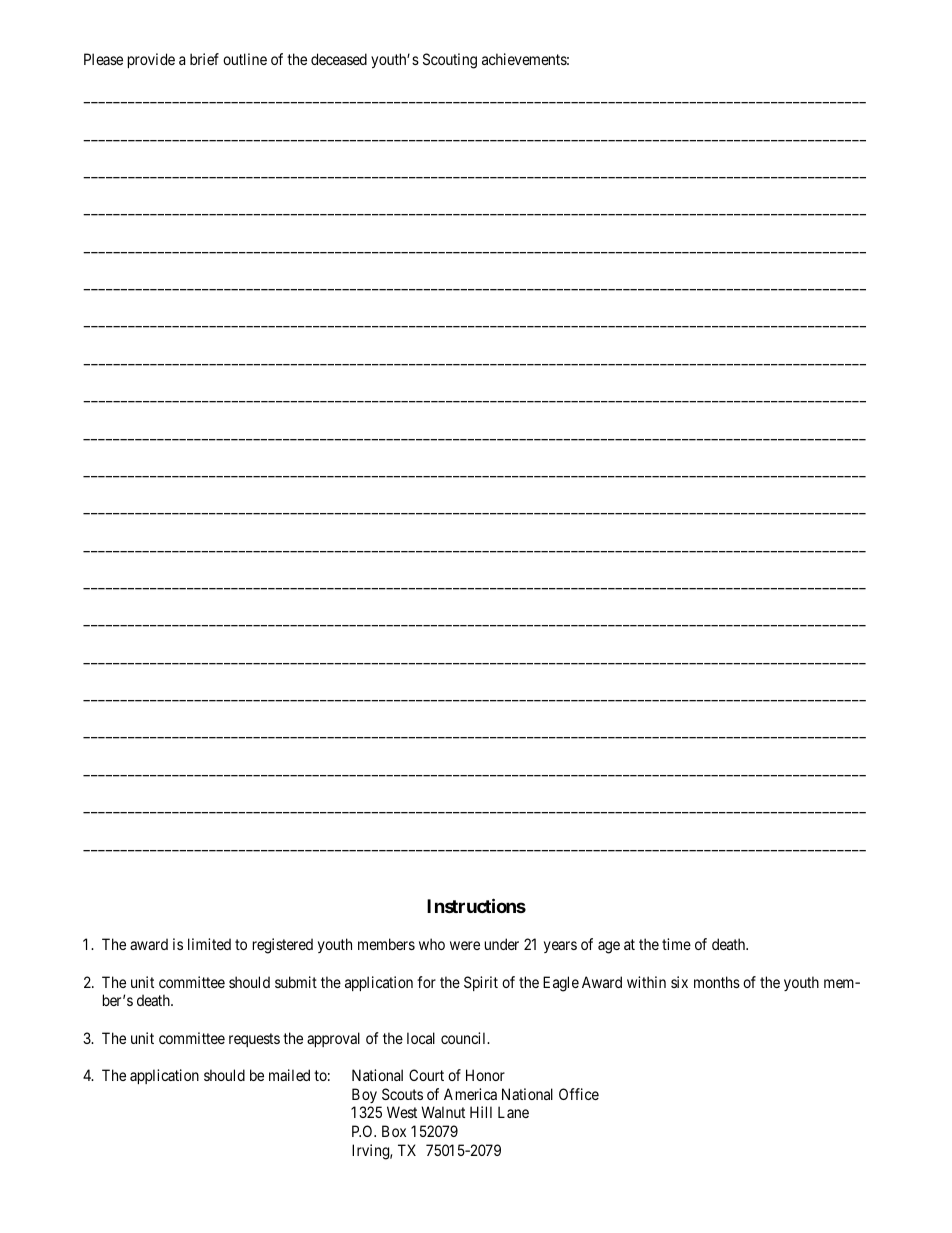 The height and width of the screenshot is (1233, 952). I want to click on deceased, so click(339, 59).
